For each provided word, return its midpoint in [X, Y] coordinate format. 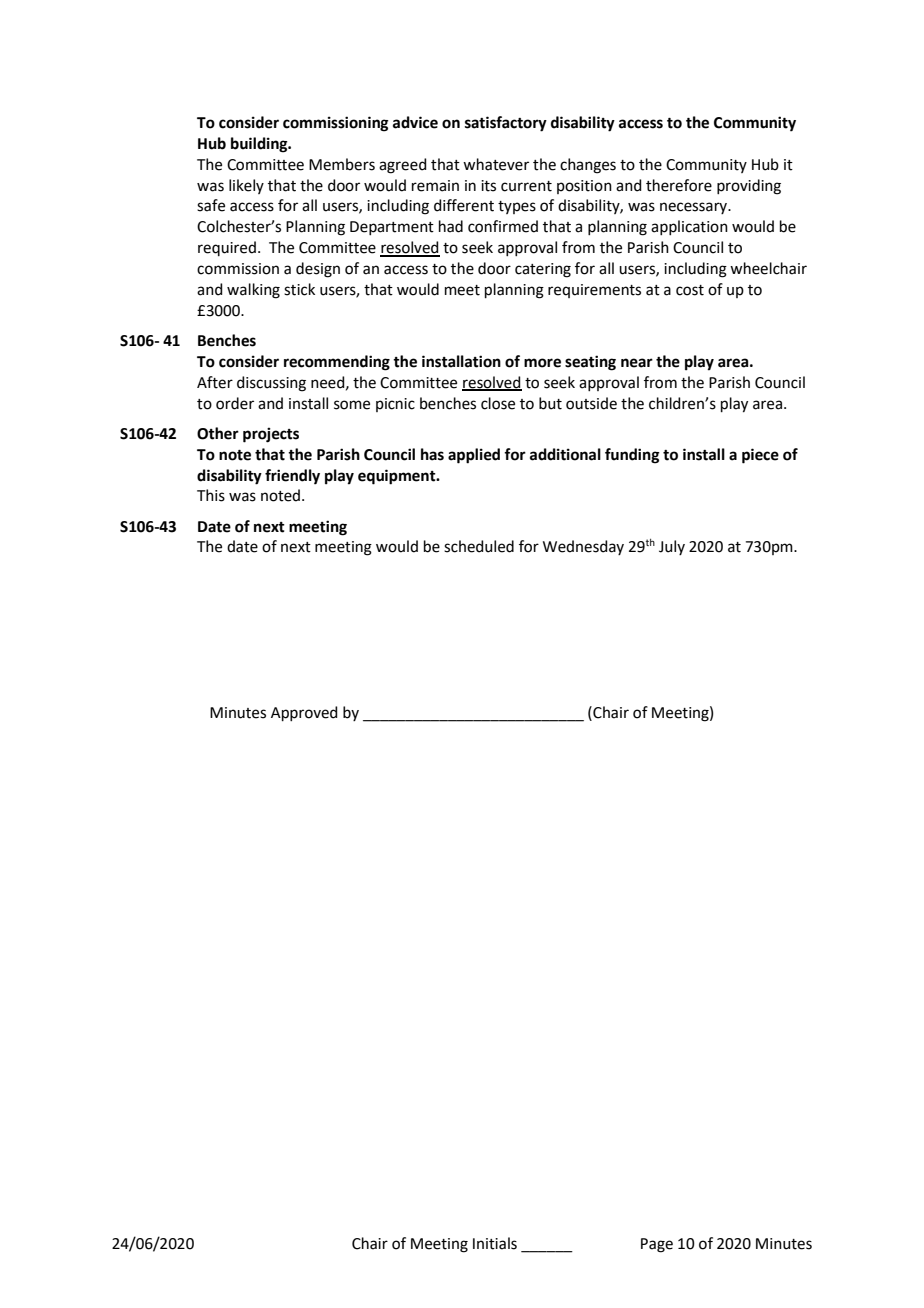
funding [632, 456]
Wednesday [583, 547]
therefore [679, 185]
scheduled [479, 546]
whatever [496, 164]
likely [246, 186]
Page [657, 1245]
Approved [304, 713]
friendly [292, 477]
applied [474, 456]
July [672, 547]
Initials [495, 1243]
